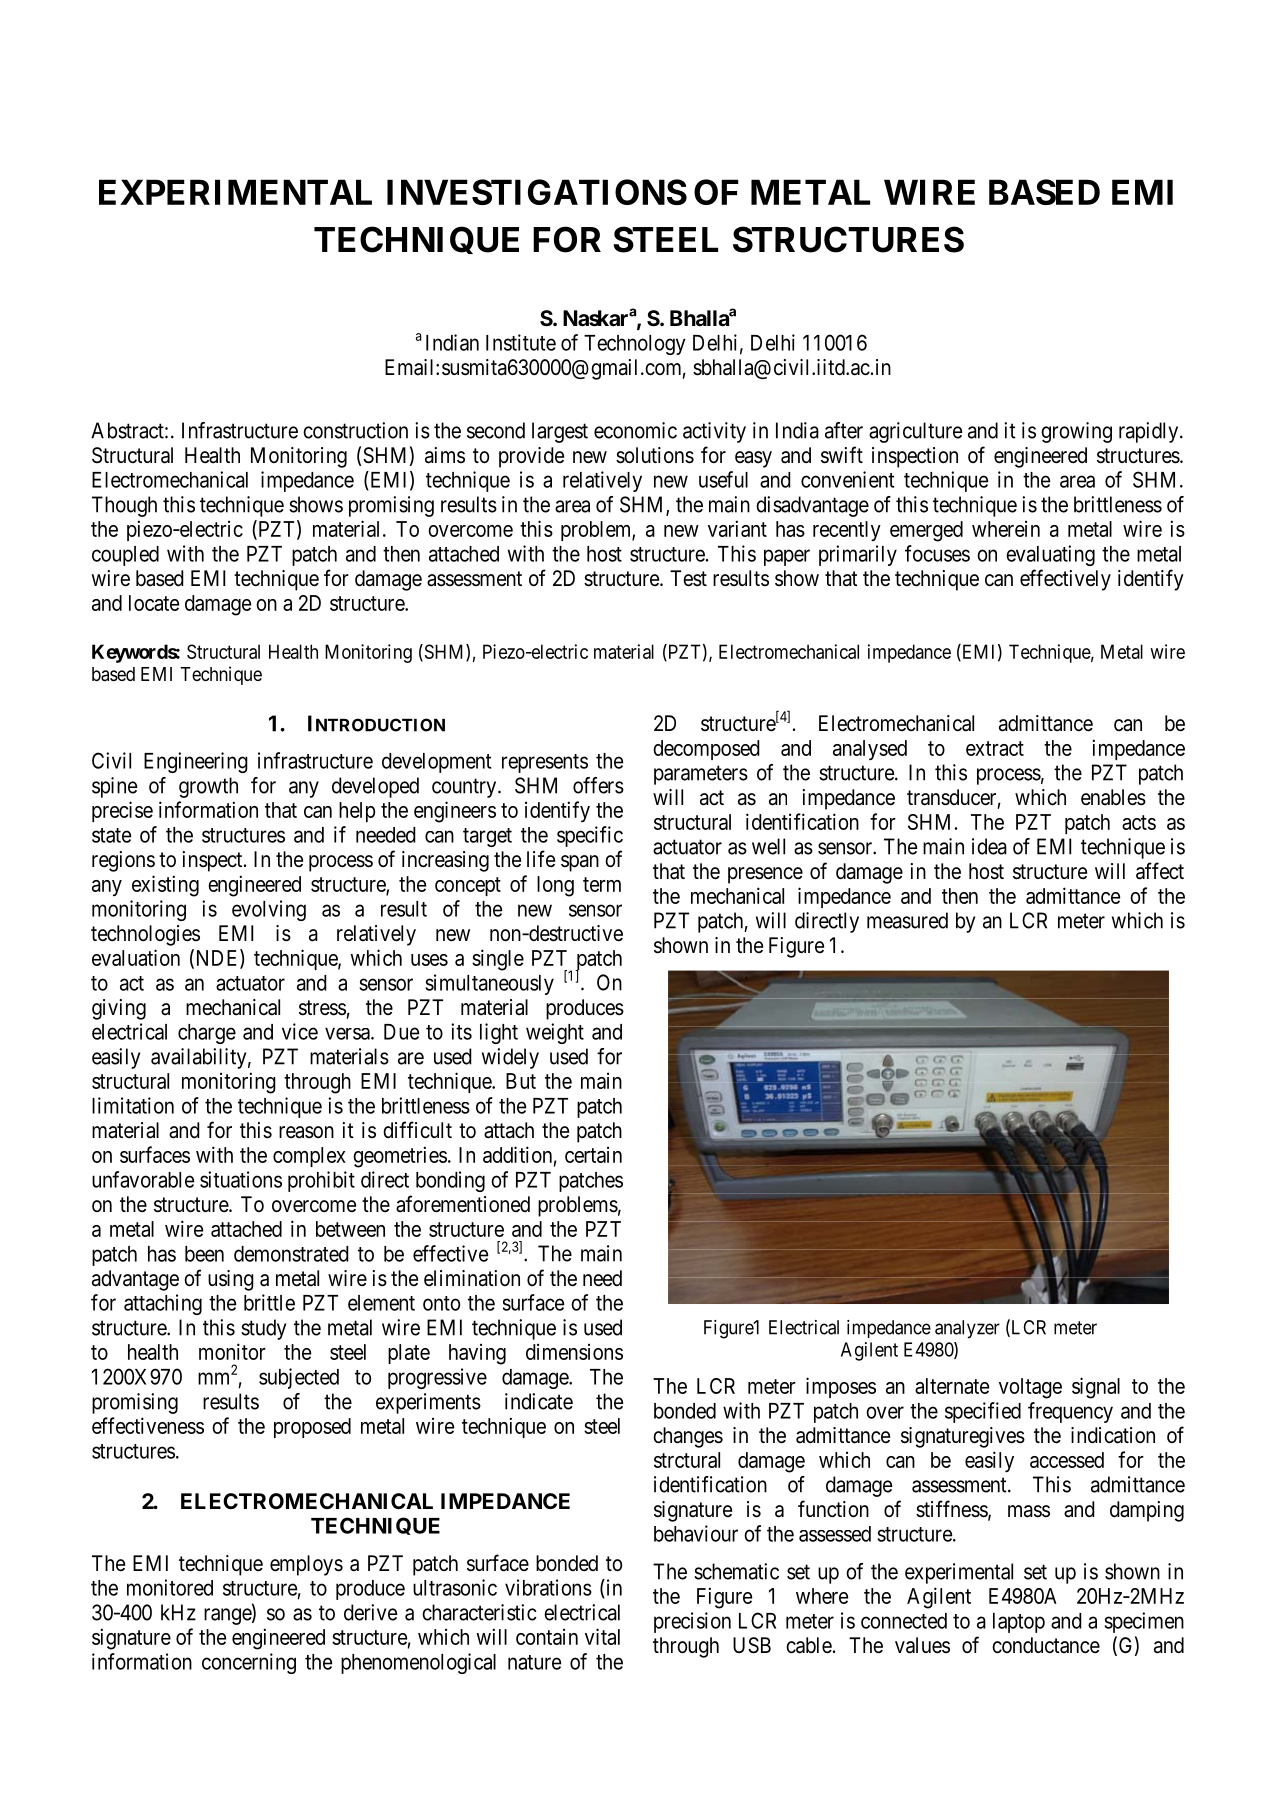  I want to click on growth, so click(208, 787).
